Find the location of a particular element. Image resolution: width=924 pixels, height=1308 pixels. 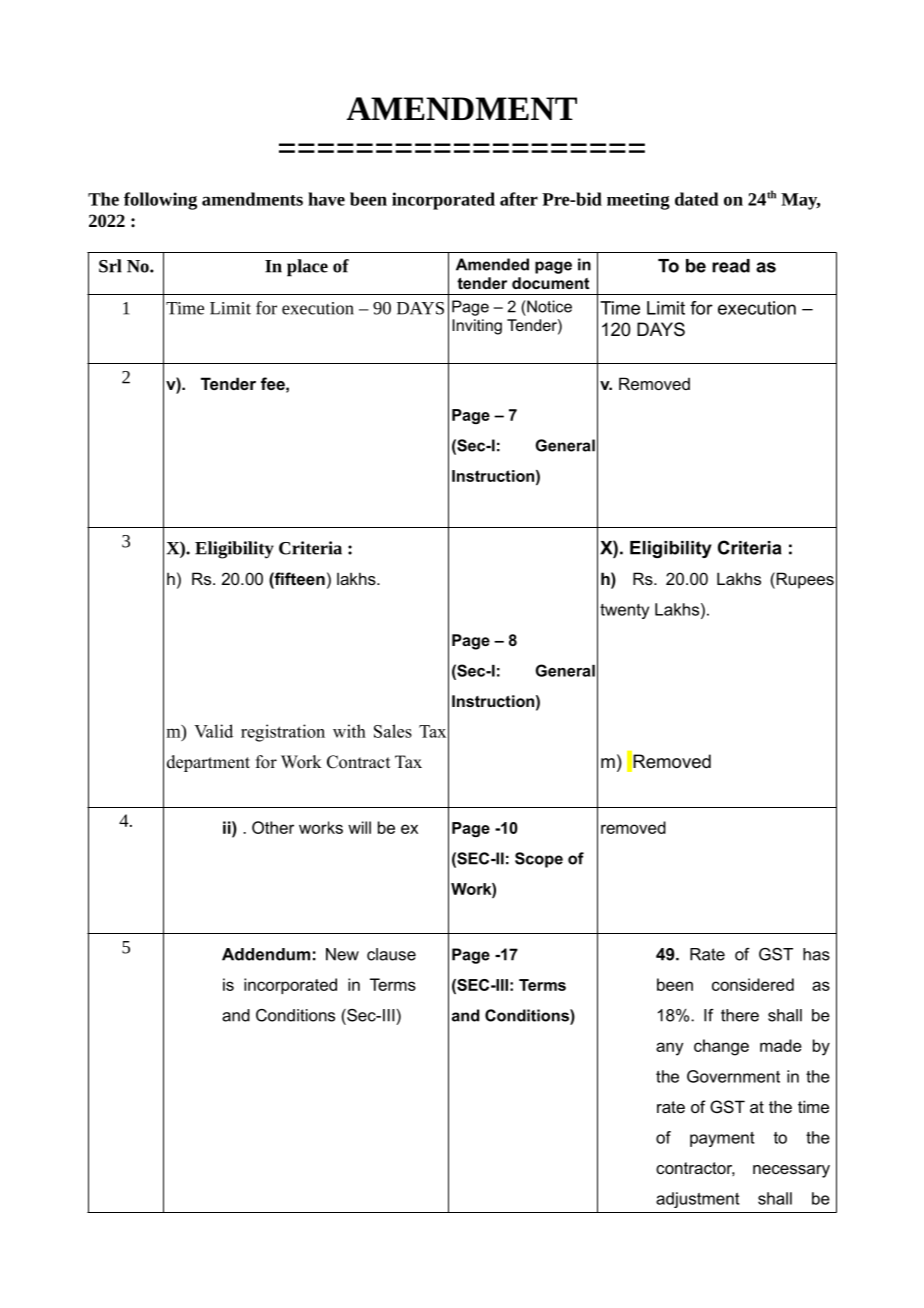

considered is located at coordinates (753, 984).
